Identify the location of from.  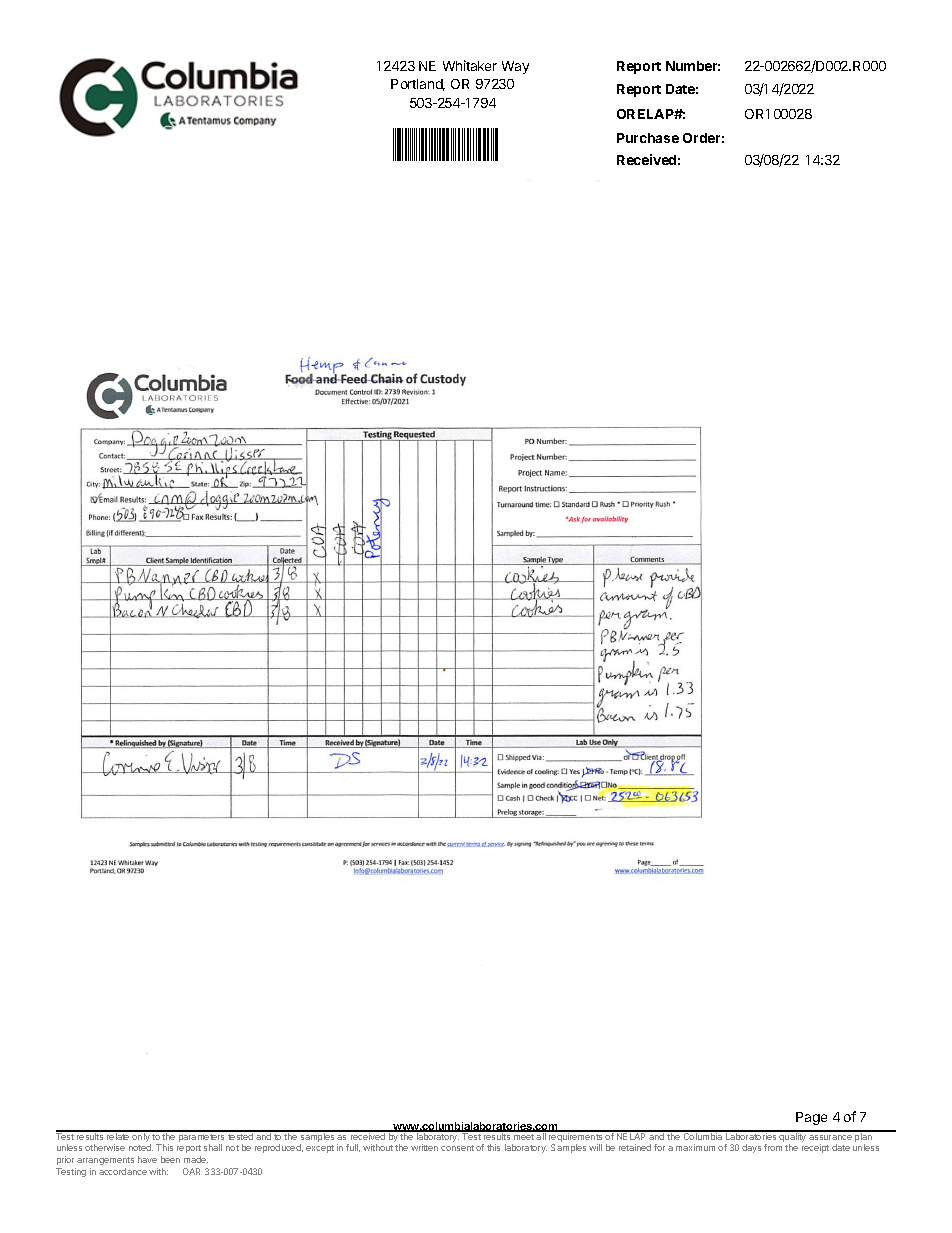
(773, 1147).
